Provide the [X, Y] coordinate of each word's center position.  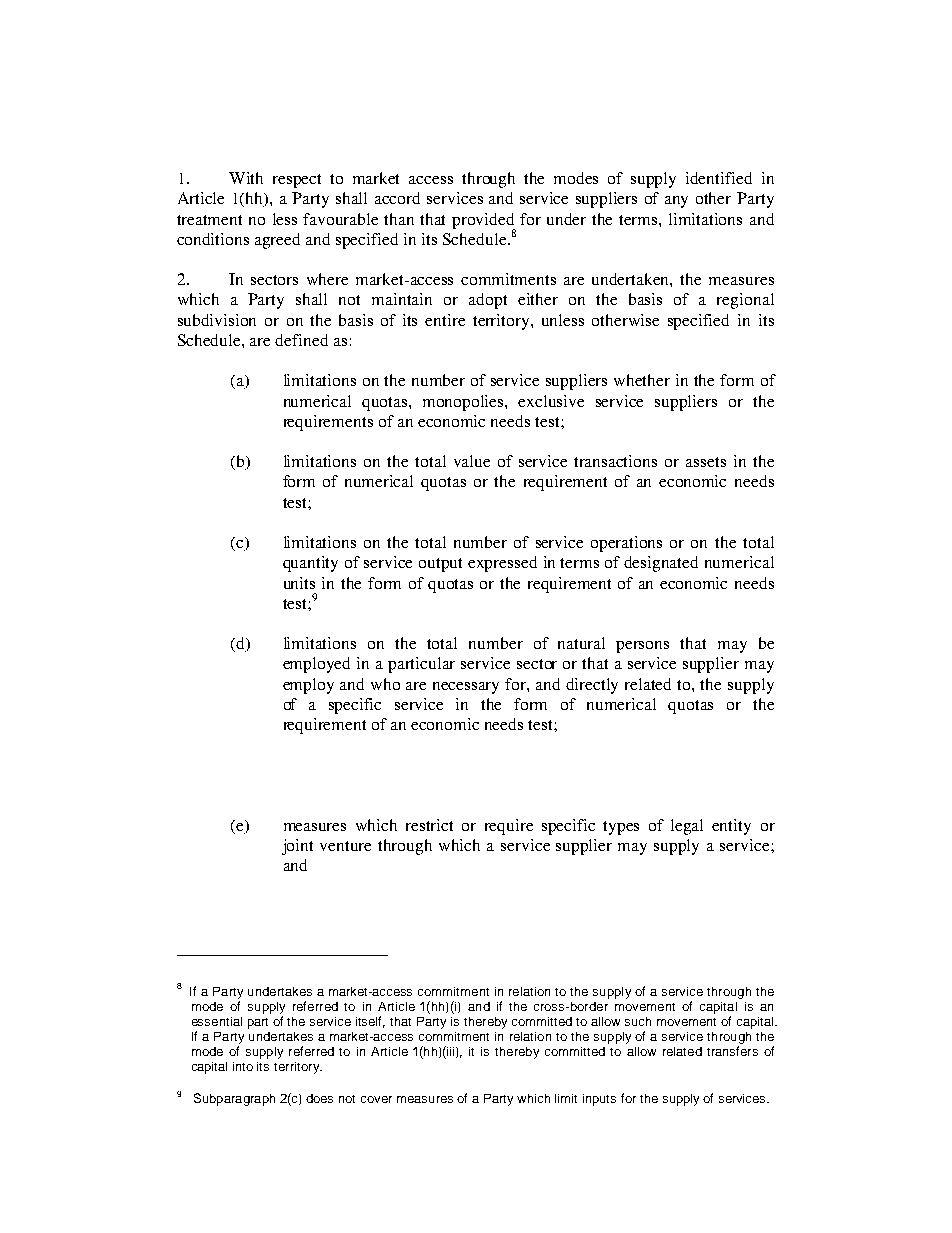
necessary [466, 688]
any [676, 202]
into [243, 1066]
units [299, 583]
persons [642, 647]
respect [297, 181]
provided [484, 222]
